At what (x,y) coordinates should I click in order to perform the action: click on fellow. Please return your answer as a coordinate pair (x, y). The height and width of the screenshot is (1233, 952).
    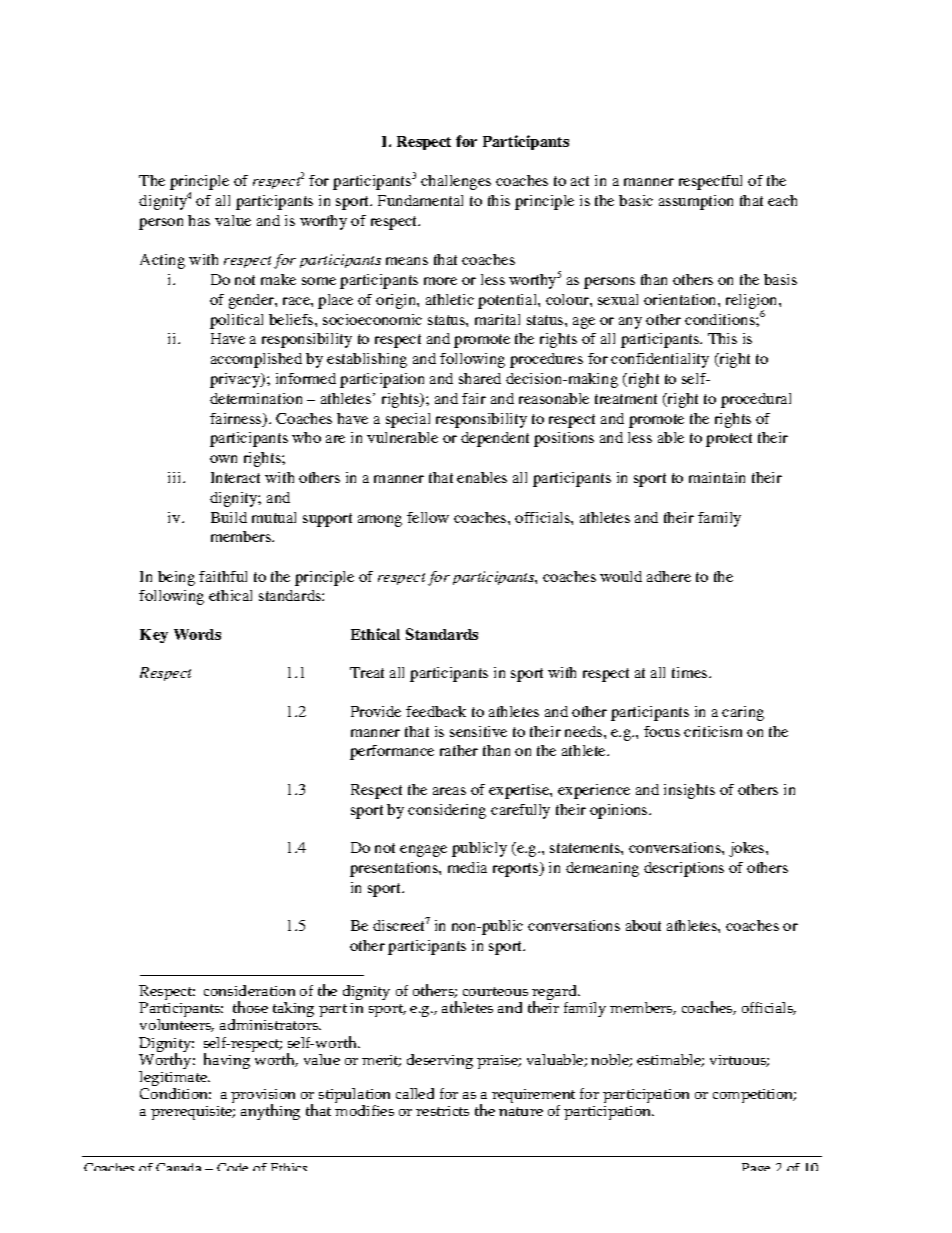
    Looking at the image, I should click on (428, 517).
